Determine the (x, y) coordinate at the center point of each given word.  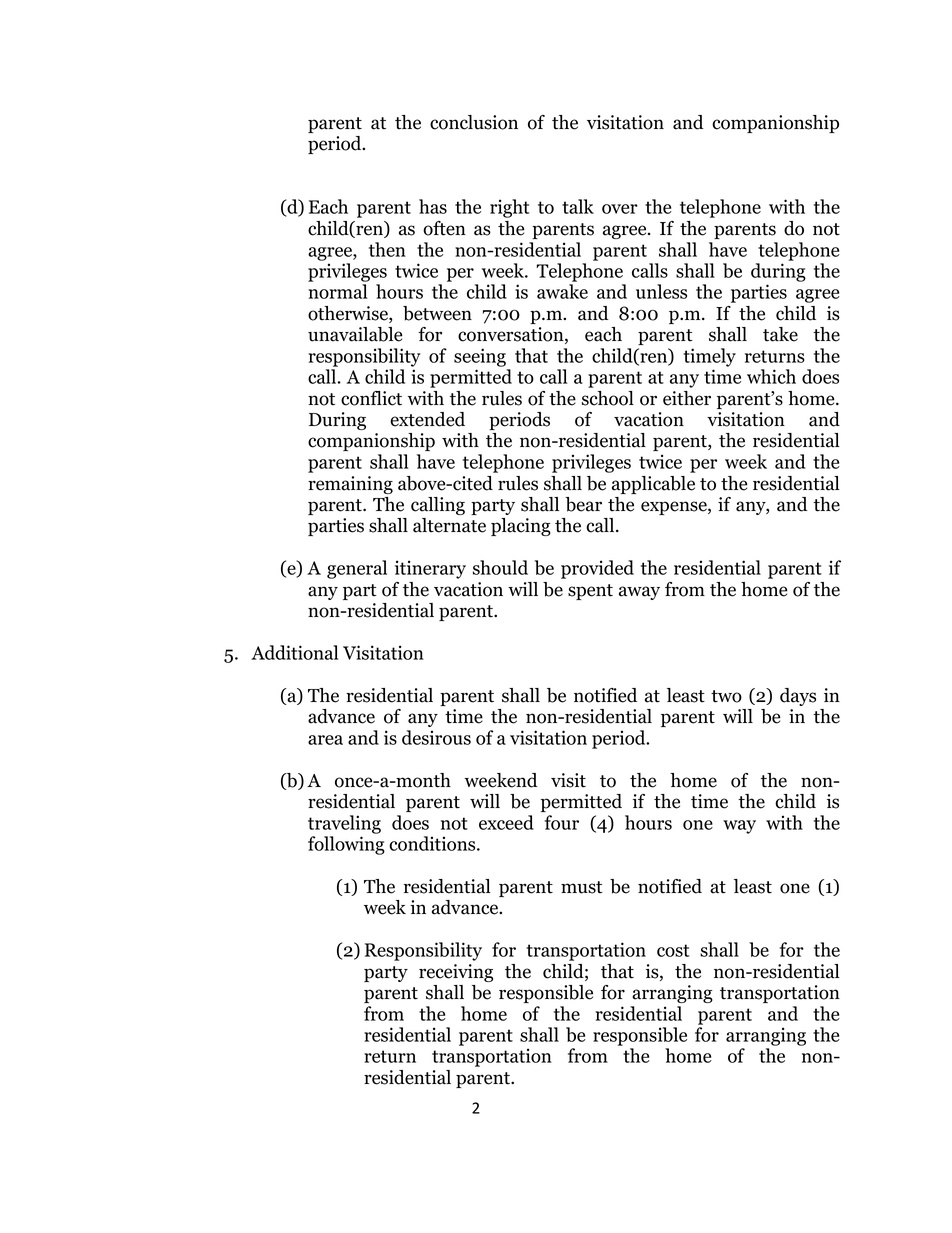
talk (578, 206)
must (582, 887)
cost (673, 950)
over (620, 209)
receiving (456, 973)
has (433, 206)
